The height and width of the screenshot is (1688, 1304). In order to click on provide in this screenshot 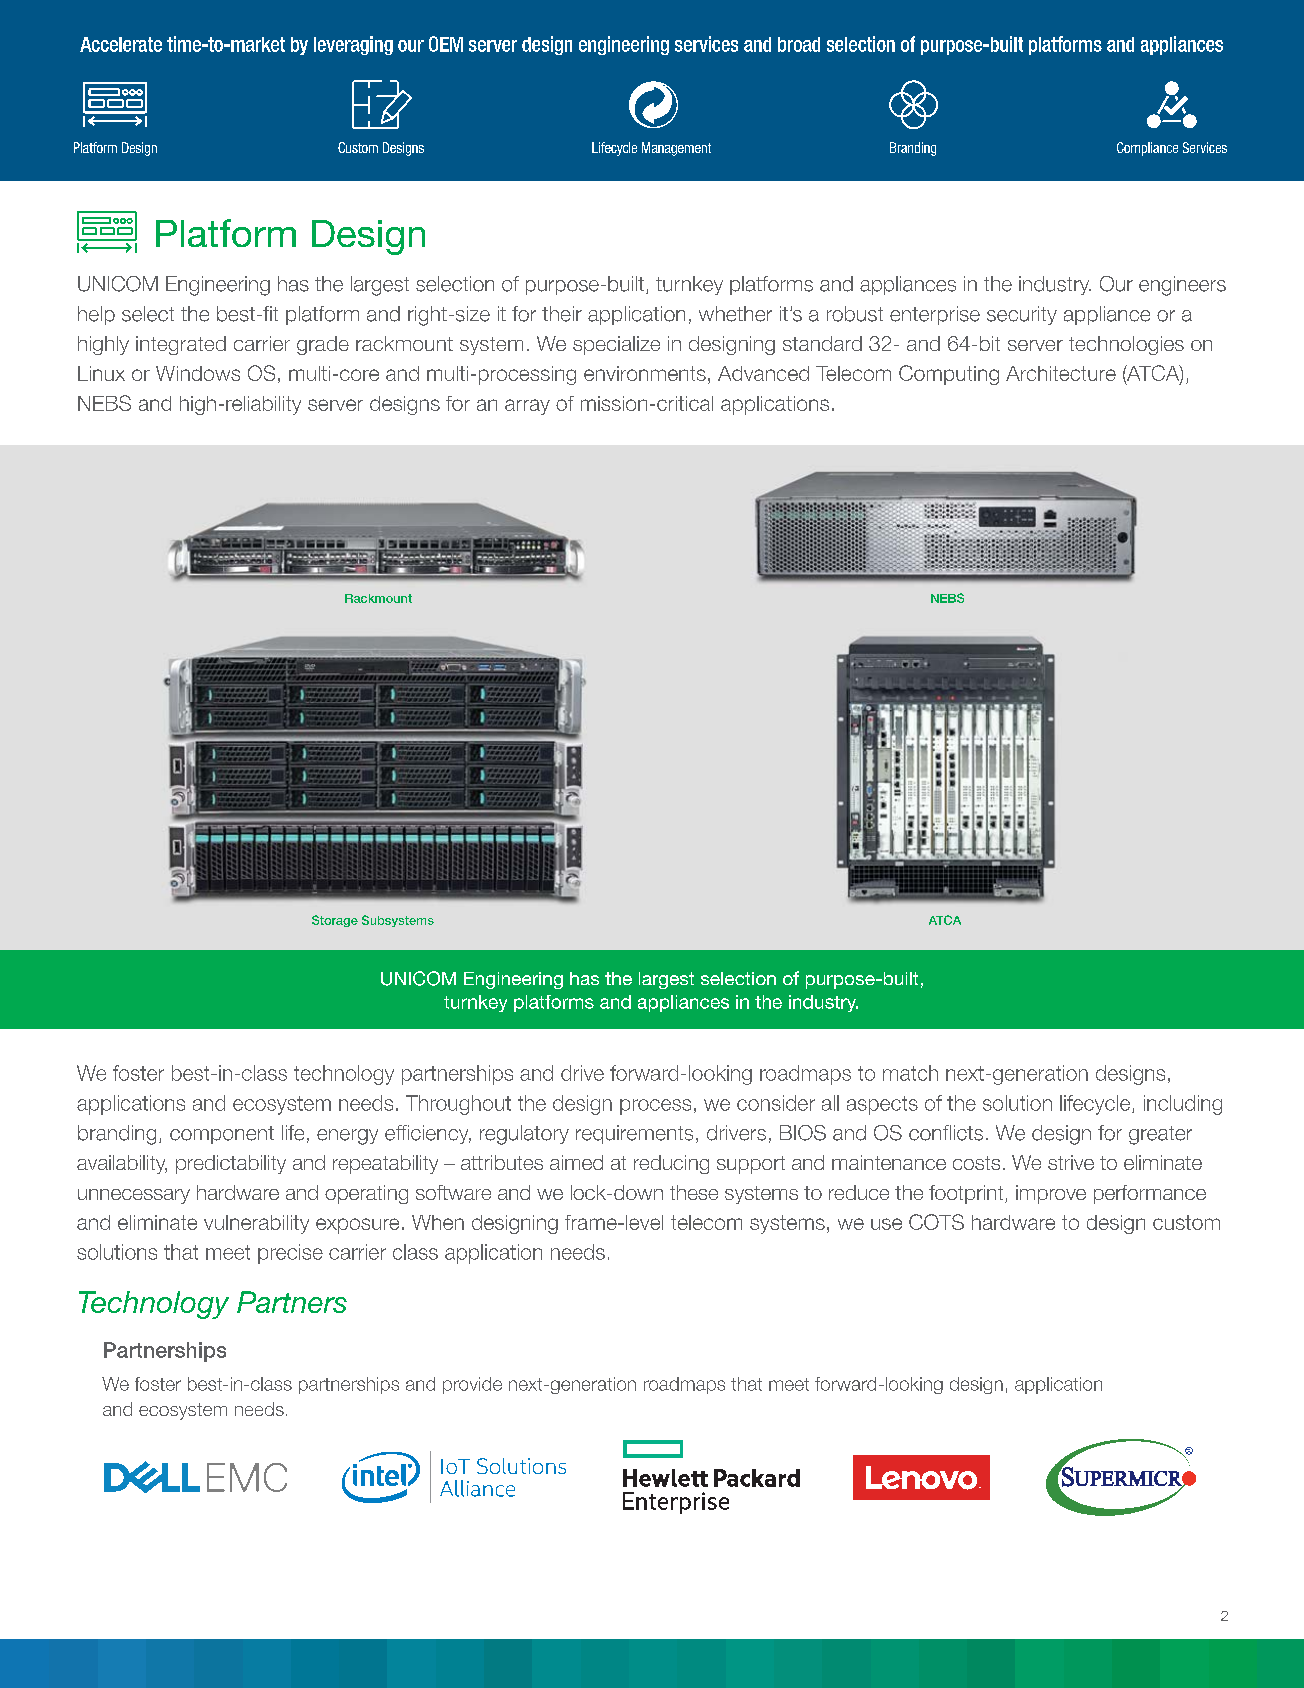, I will do `click(472, 1385)`.
